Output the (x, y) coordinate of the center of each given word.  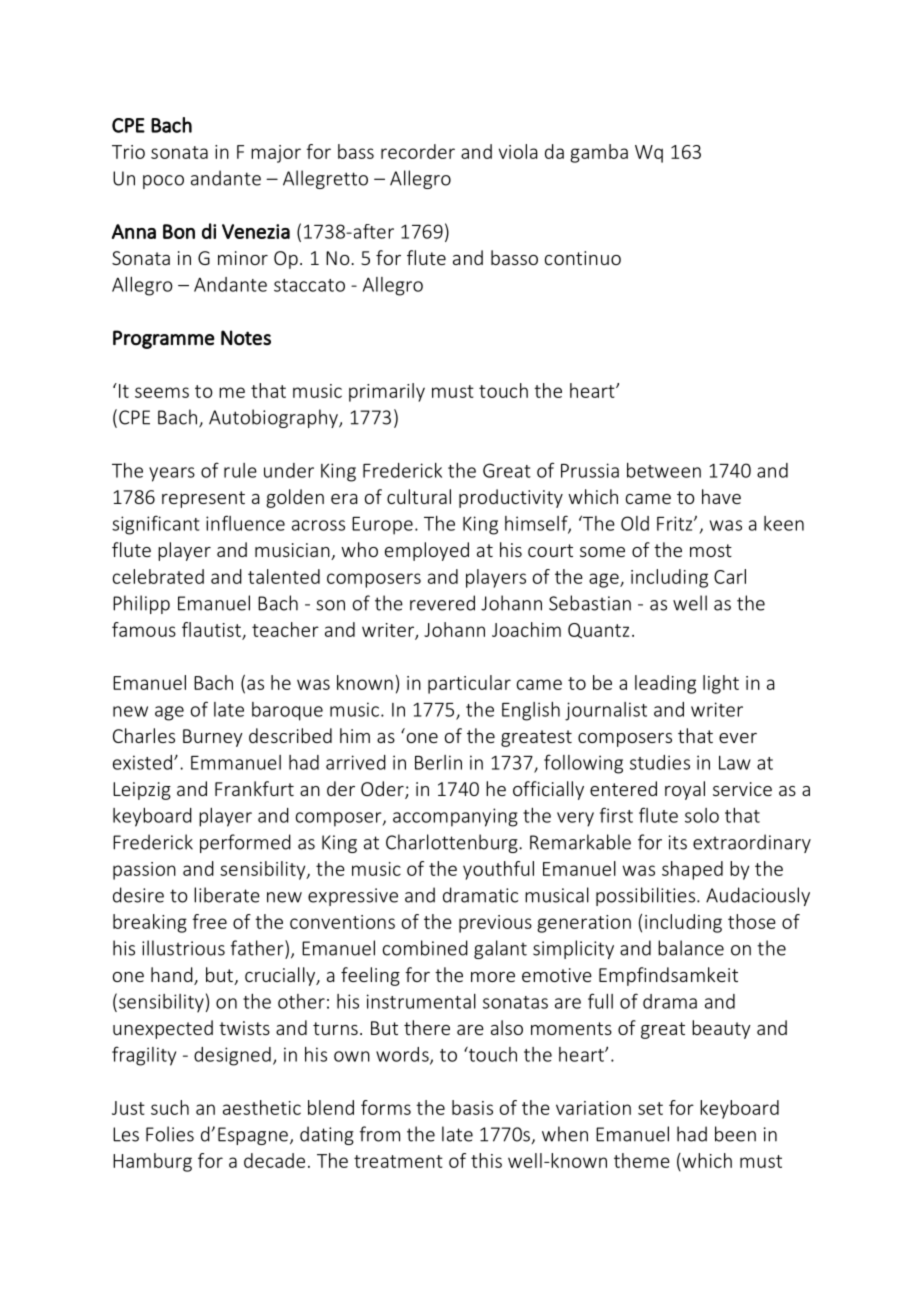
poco (163, 182)
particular (469, 684)
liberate (227, 895)
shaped (692, 870)
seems (162, 392)
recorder (418, 151)
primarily (387, 392)
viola (518, 151)
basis (472, 1107)
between (664, 470)
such (170, 1107)
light (721, 684)
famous (144, 629)
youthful (498, 870)
